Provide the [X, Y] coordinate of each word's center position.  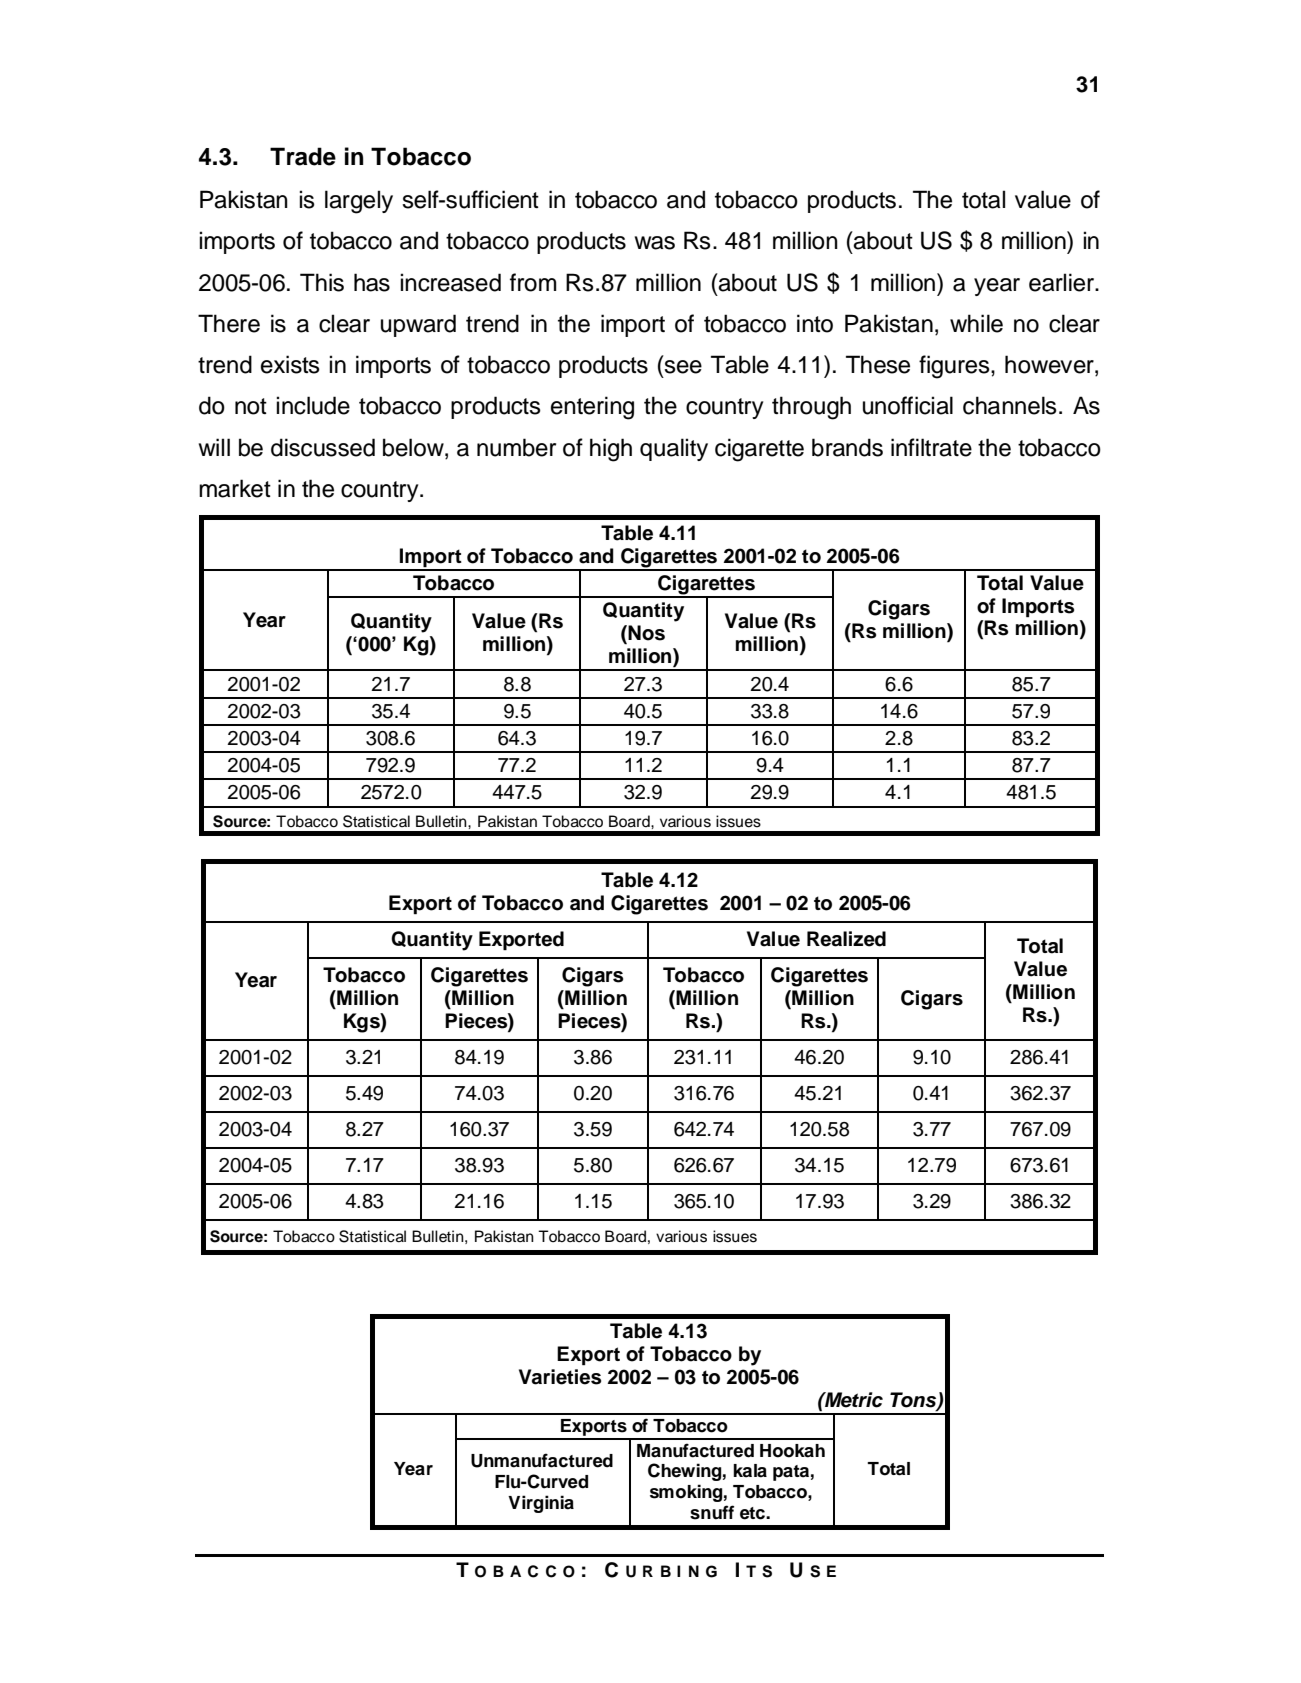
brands [847, 447]
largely [359, 202]
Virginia [541, 1504]
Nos [645, 634]
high [611, 450]
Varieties [560, 1377]
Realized [846, 939]
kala [750, 1471]
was [655, 243]
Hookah [792, 1451]
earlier [1063, 282]
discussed [323, 447]
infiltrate [931, 447]
